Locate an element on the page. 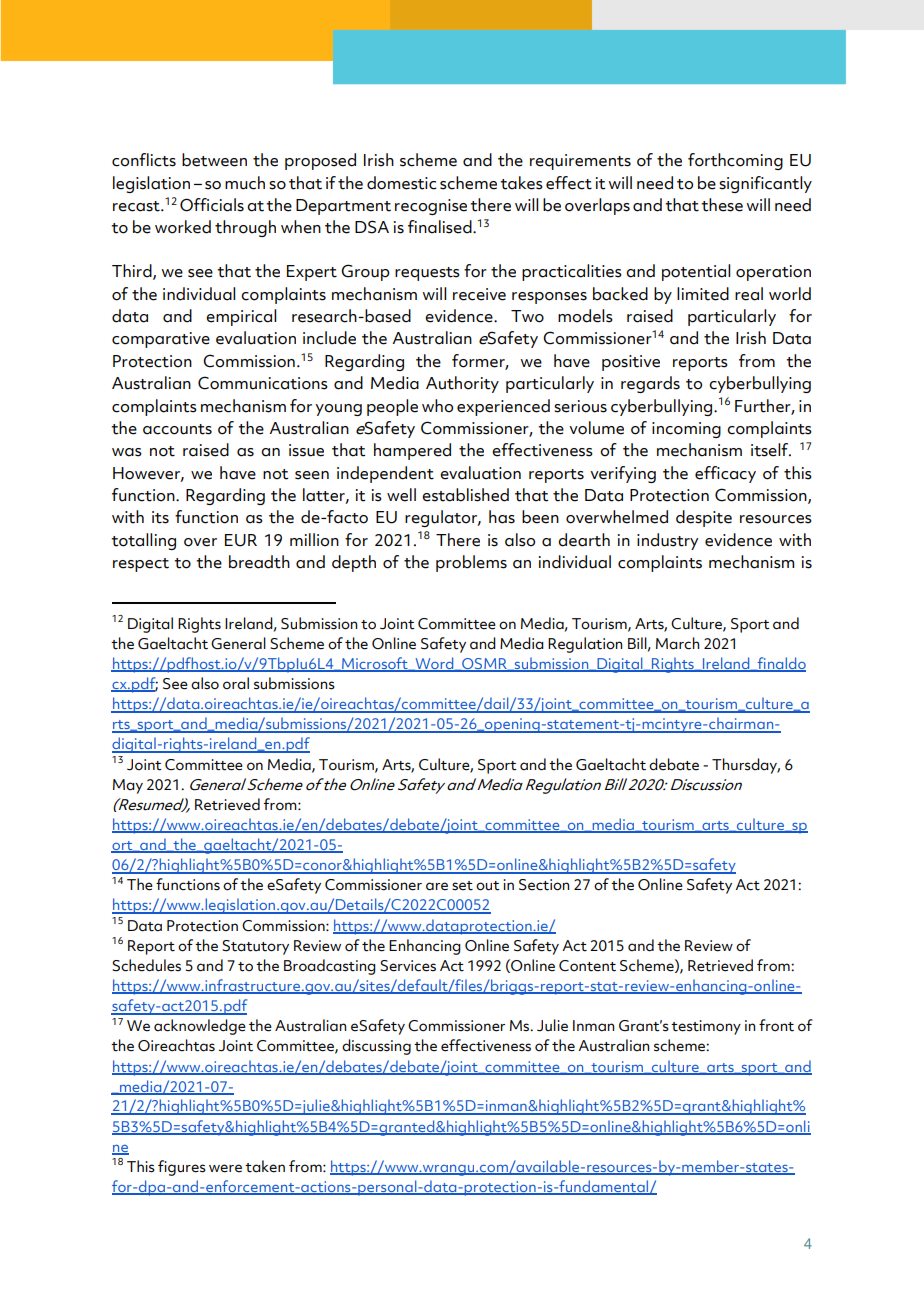  were is located at coordinates (225, 1168).
